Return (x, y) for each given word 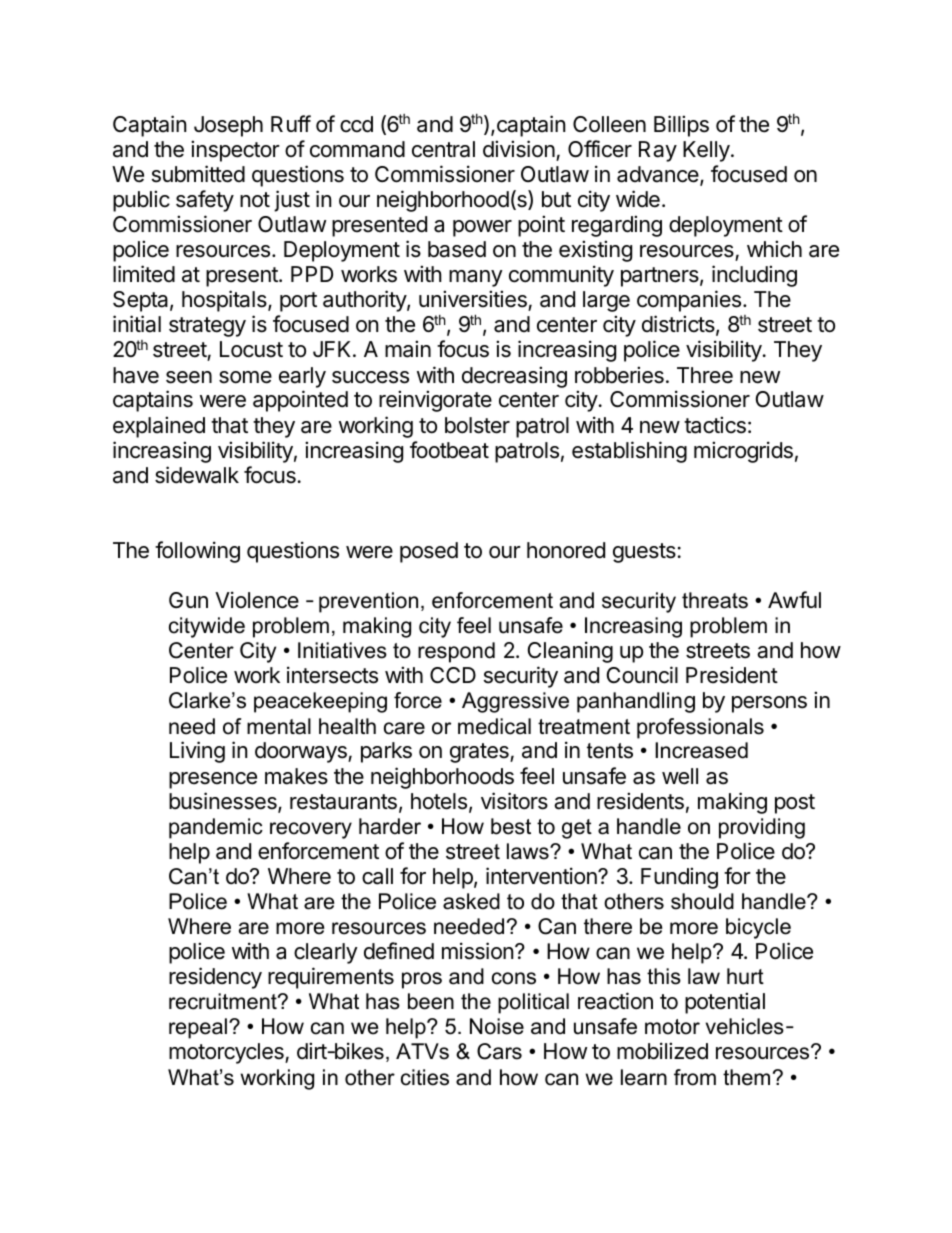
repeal (198, 1028)
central (443, 149)
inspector (235, 151)
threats (715, 600)
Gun (188, 600)
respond (456, 652)
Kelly (707, 151)
